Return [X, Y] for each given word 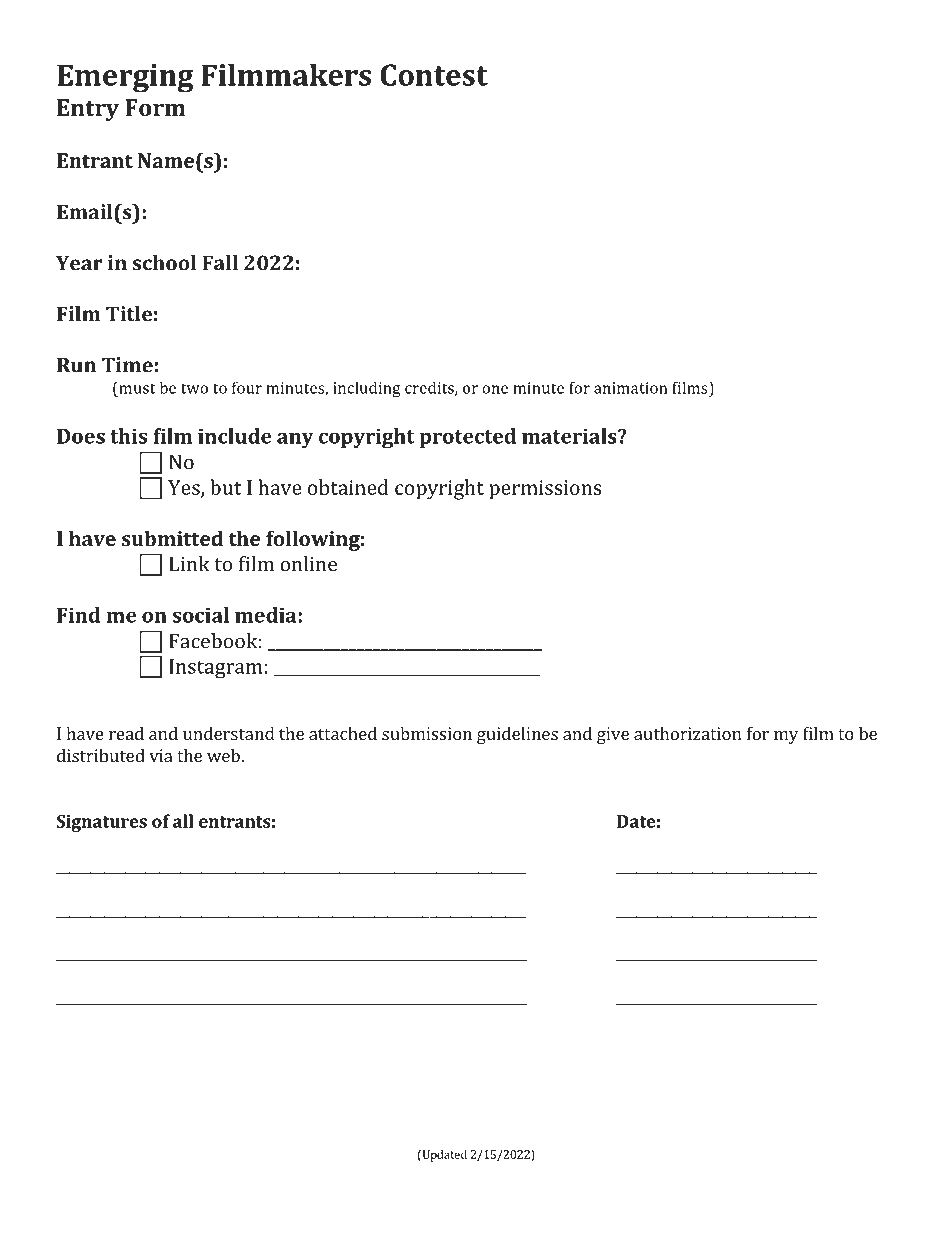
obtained [348, 487]
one [495, 389]
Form [155, 107]
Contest [434, 75]
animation [630, 388]
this [128, 436]
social [201, 615]
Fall [220, 263]
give [613, 735]
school [164, 263]
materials [570, 436]
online [308, 564]
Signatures [101, 823]
